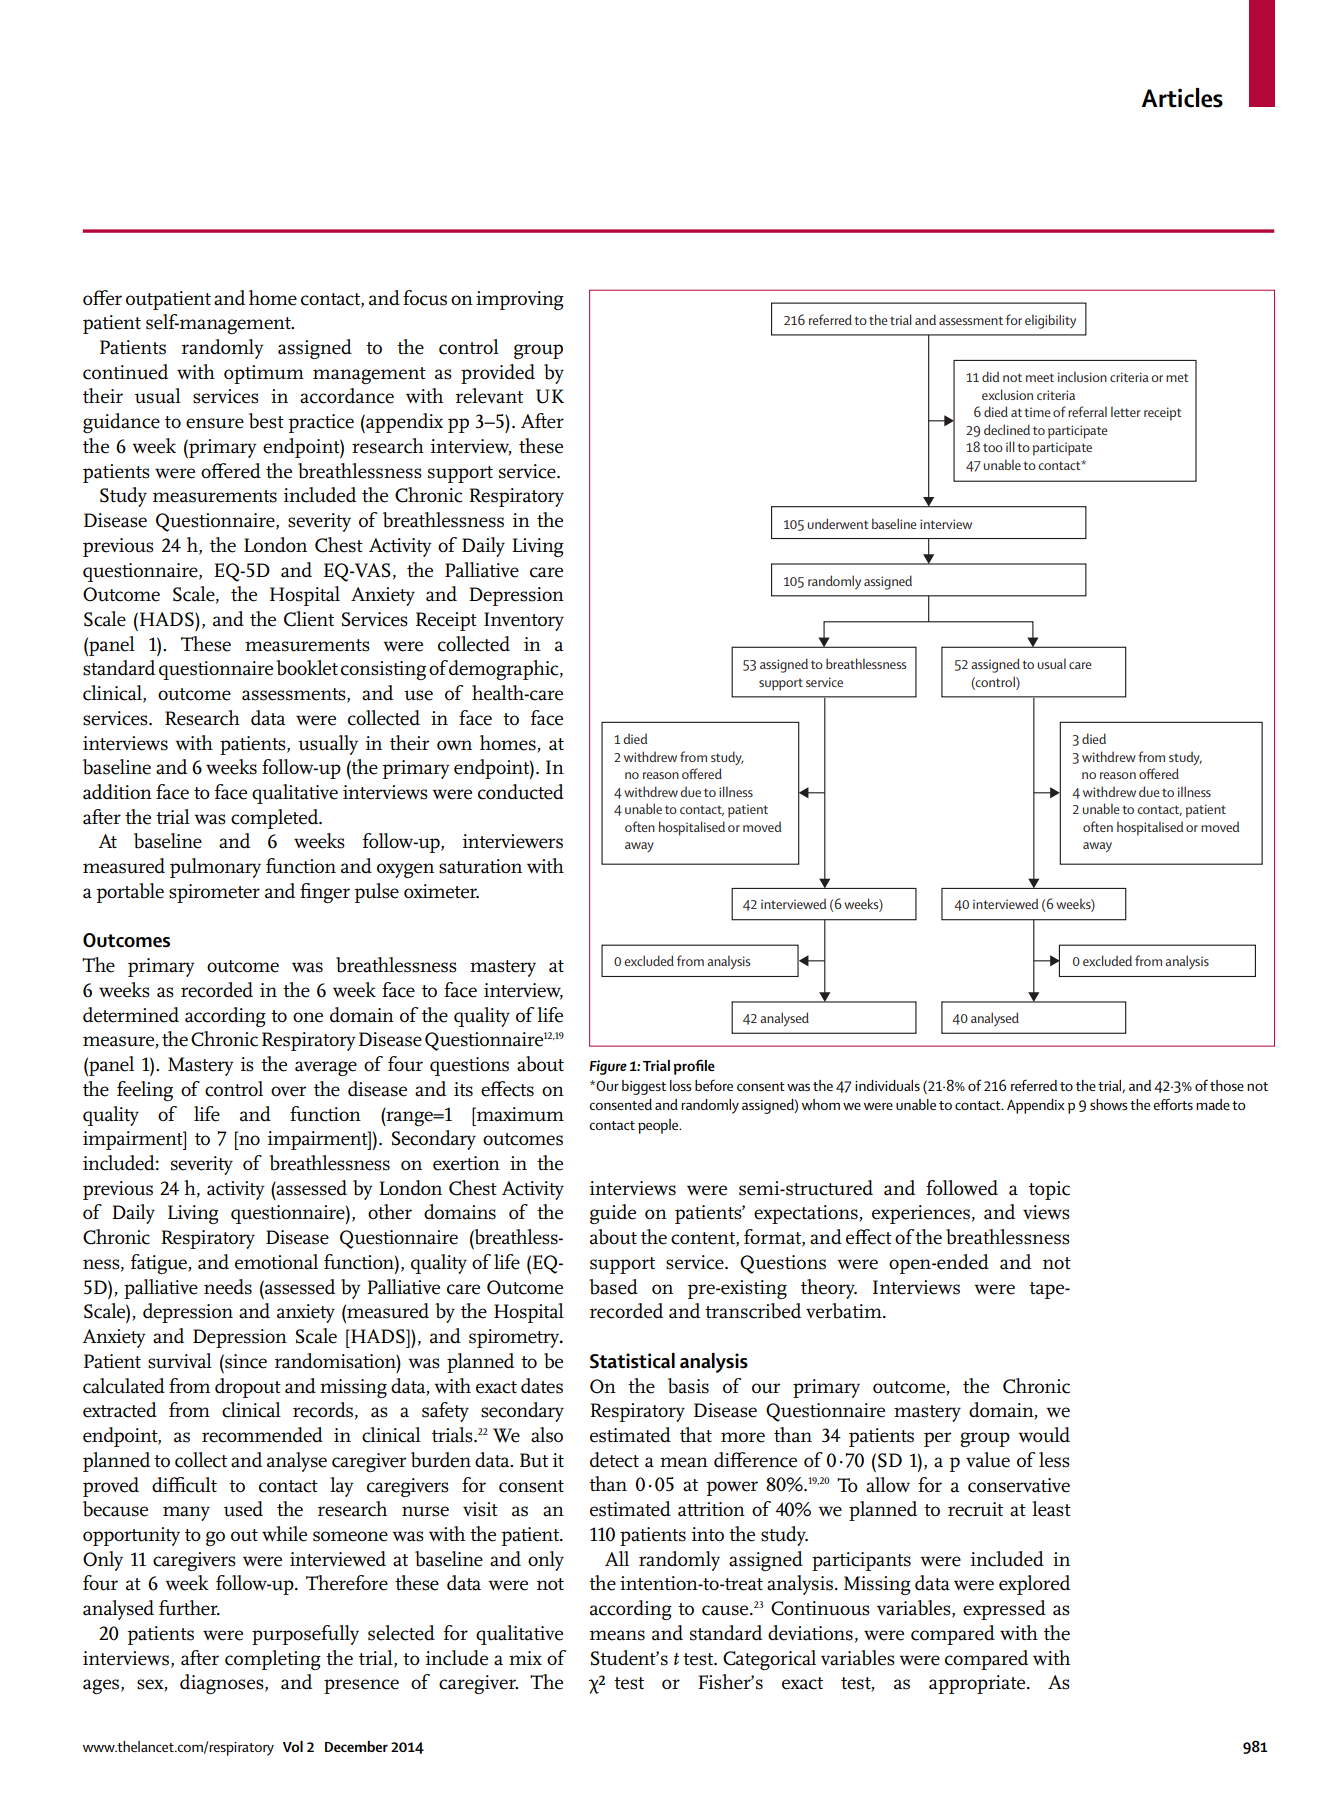 This screenshot has width=1338, height=1797. What do you see at coordinates (520, 300) in the screenshot?
I see `improving` at bounding box center [520, 300].
